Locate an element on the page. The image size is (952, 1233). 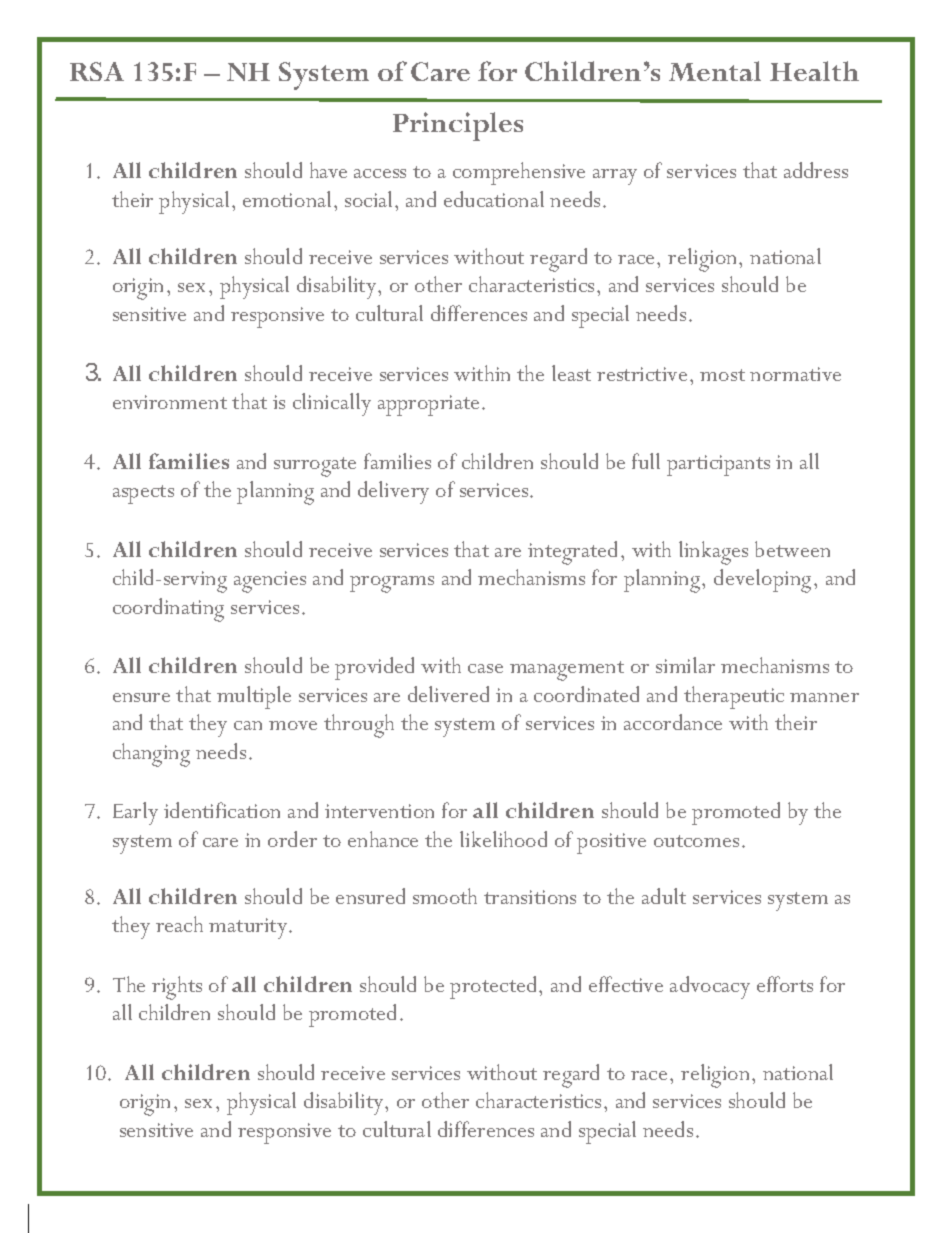
linkages is located at coordinates (713, 553).
